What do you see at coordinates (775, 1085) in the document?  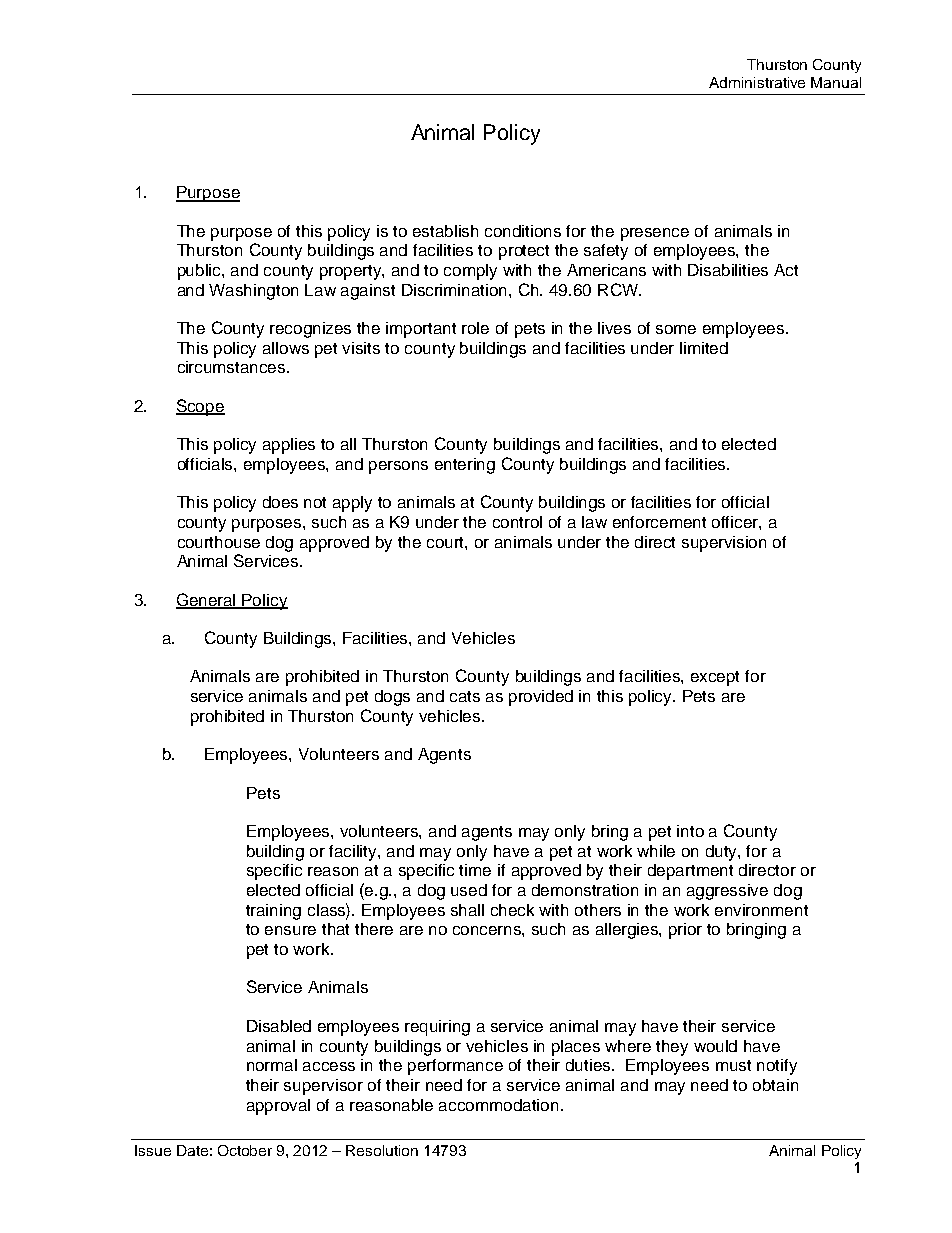 I see `obtain` at bounding box center [775, 1085].
